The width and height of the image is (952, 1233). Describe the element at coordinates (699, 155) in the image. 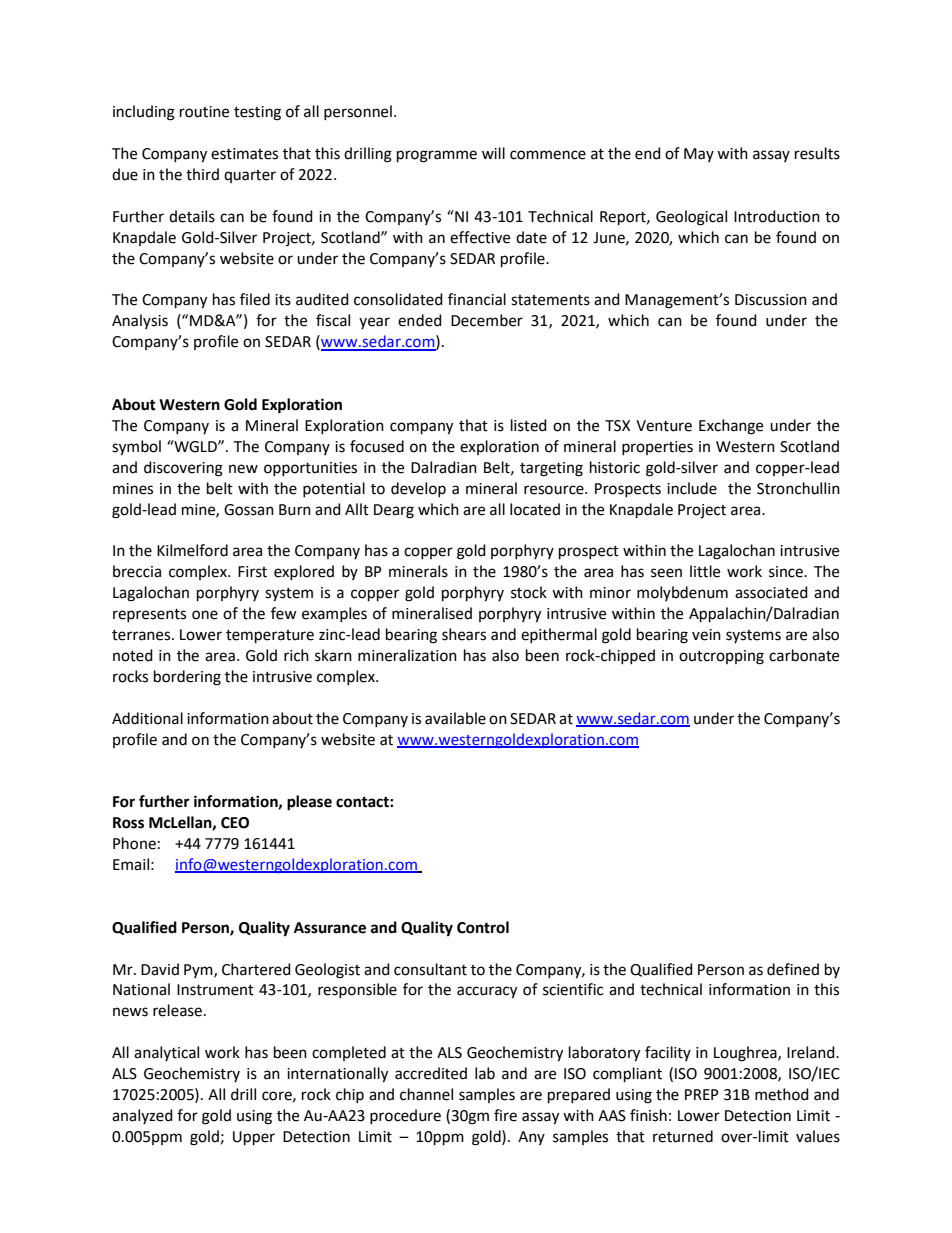

I see `May` at that location.
